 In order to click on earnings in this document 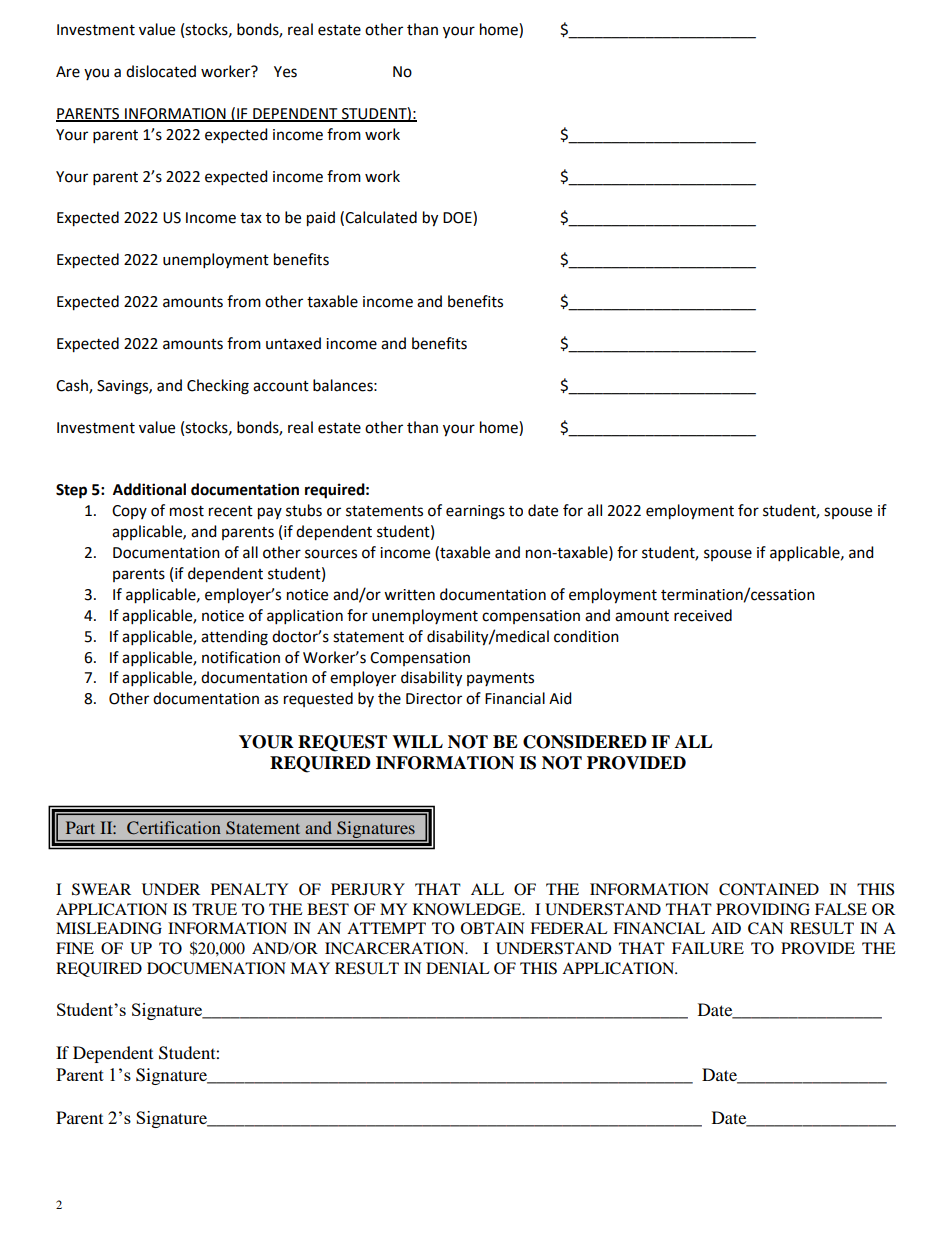, I will do `click(475, 512)`.
